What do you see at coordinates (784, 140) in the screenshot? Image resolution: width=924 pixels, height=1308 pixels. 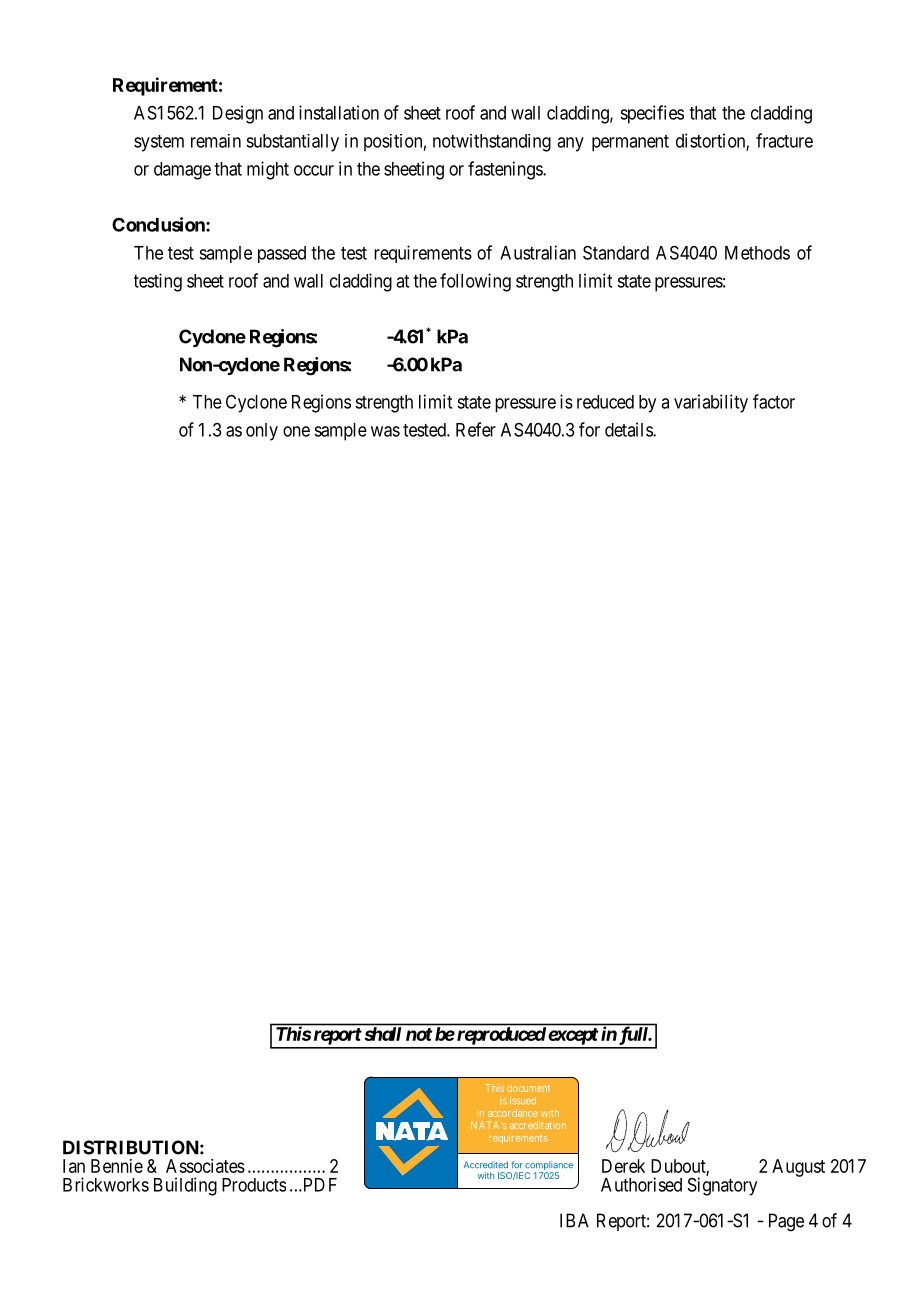 I see `fracture` at bounding box center [784, 140].
